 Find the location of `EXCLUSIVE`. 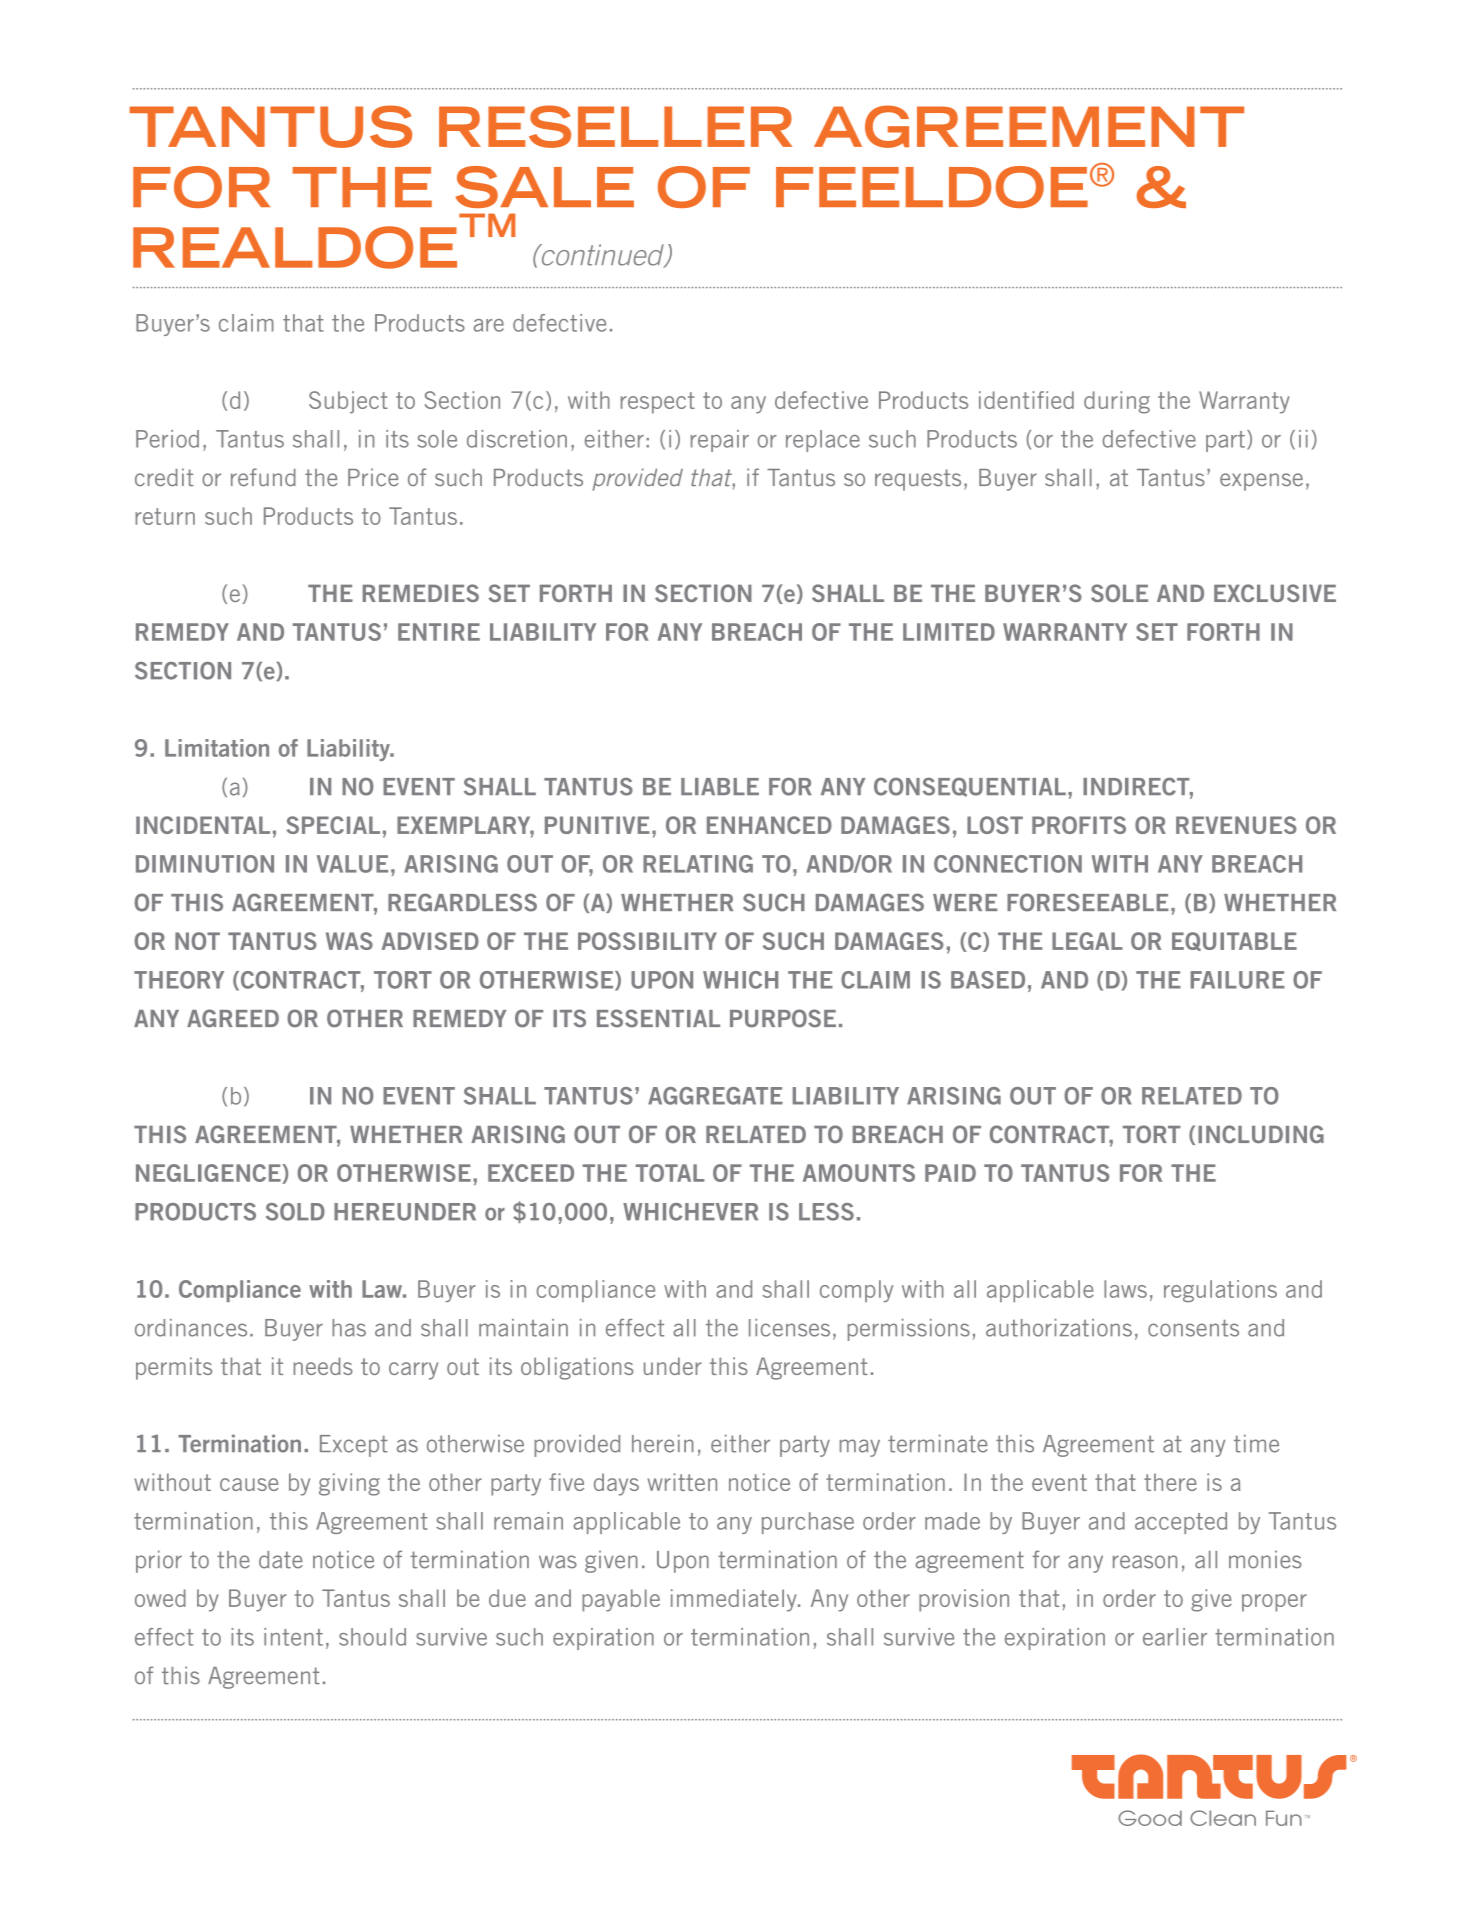

EXCLUSIVE is located at coordinates (1275, 593).
